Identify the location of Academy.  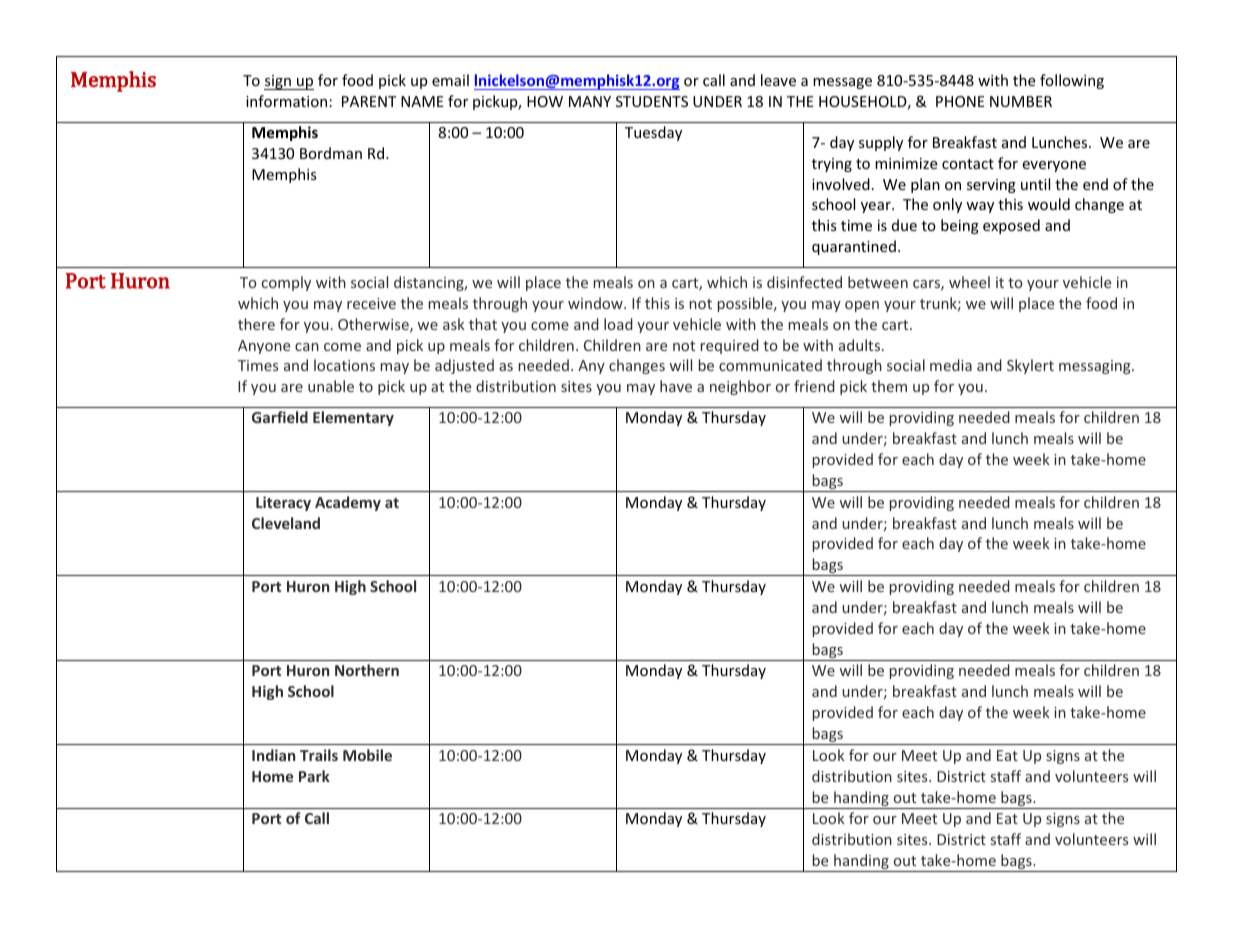
(348, 503).
